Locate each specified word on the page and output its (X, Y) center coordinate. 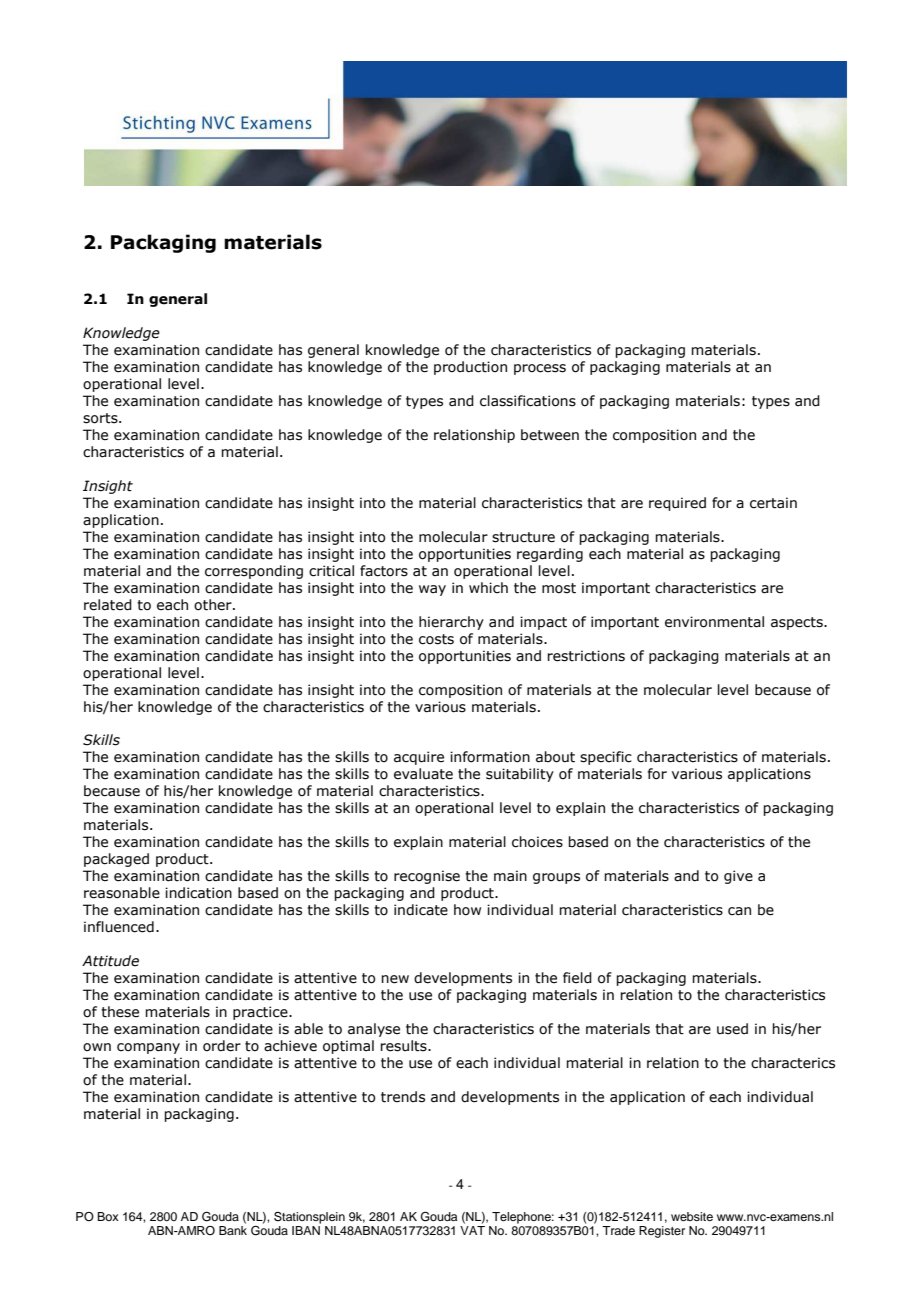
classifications (528, 401)
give (738, 877)
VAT (472, 1229)
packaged (116, 860)
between (550, 435)
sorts (101, 418)
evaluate (423, 774)
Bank (233, 1229)
